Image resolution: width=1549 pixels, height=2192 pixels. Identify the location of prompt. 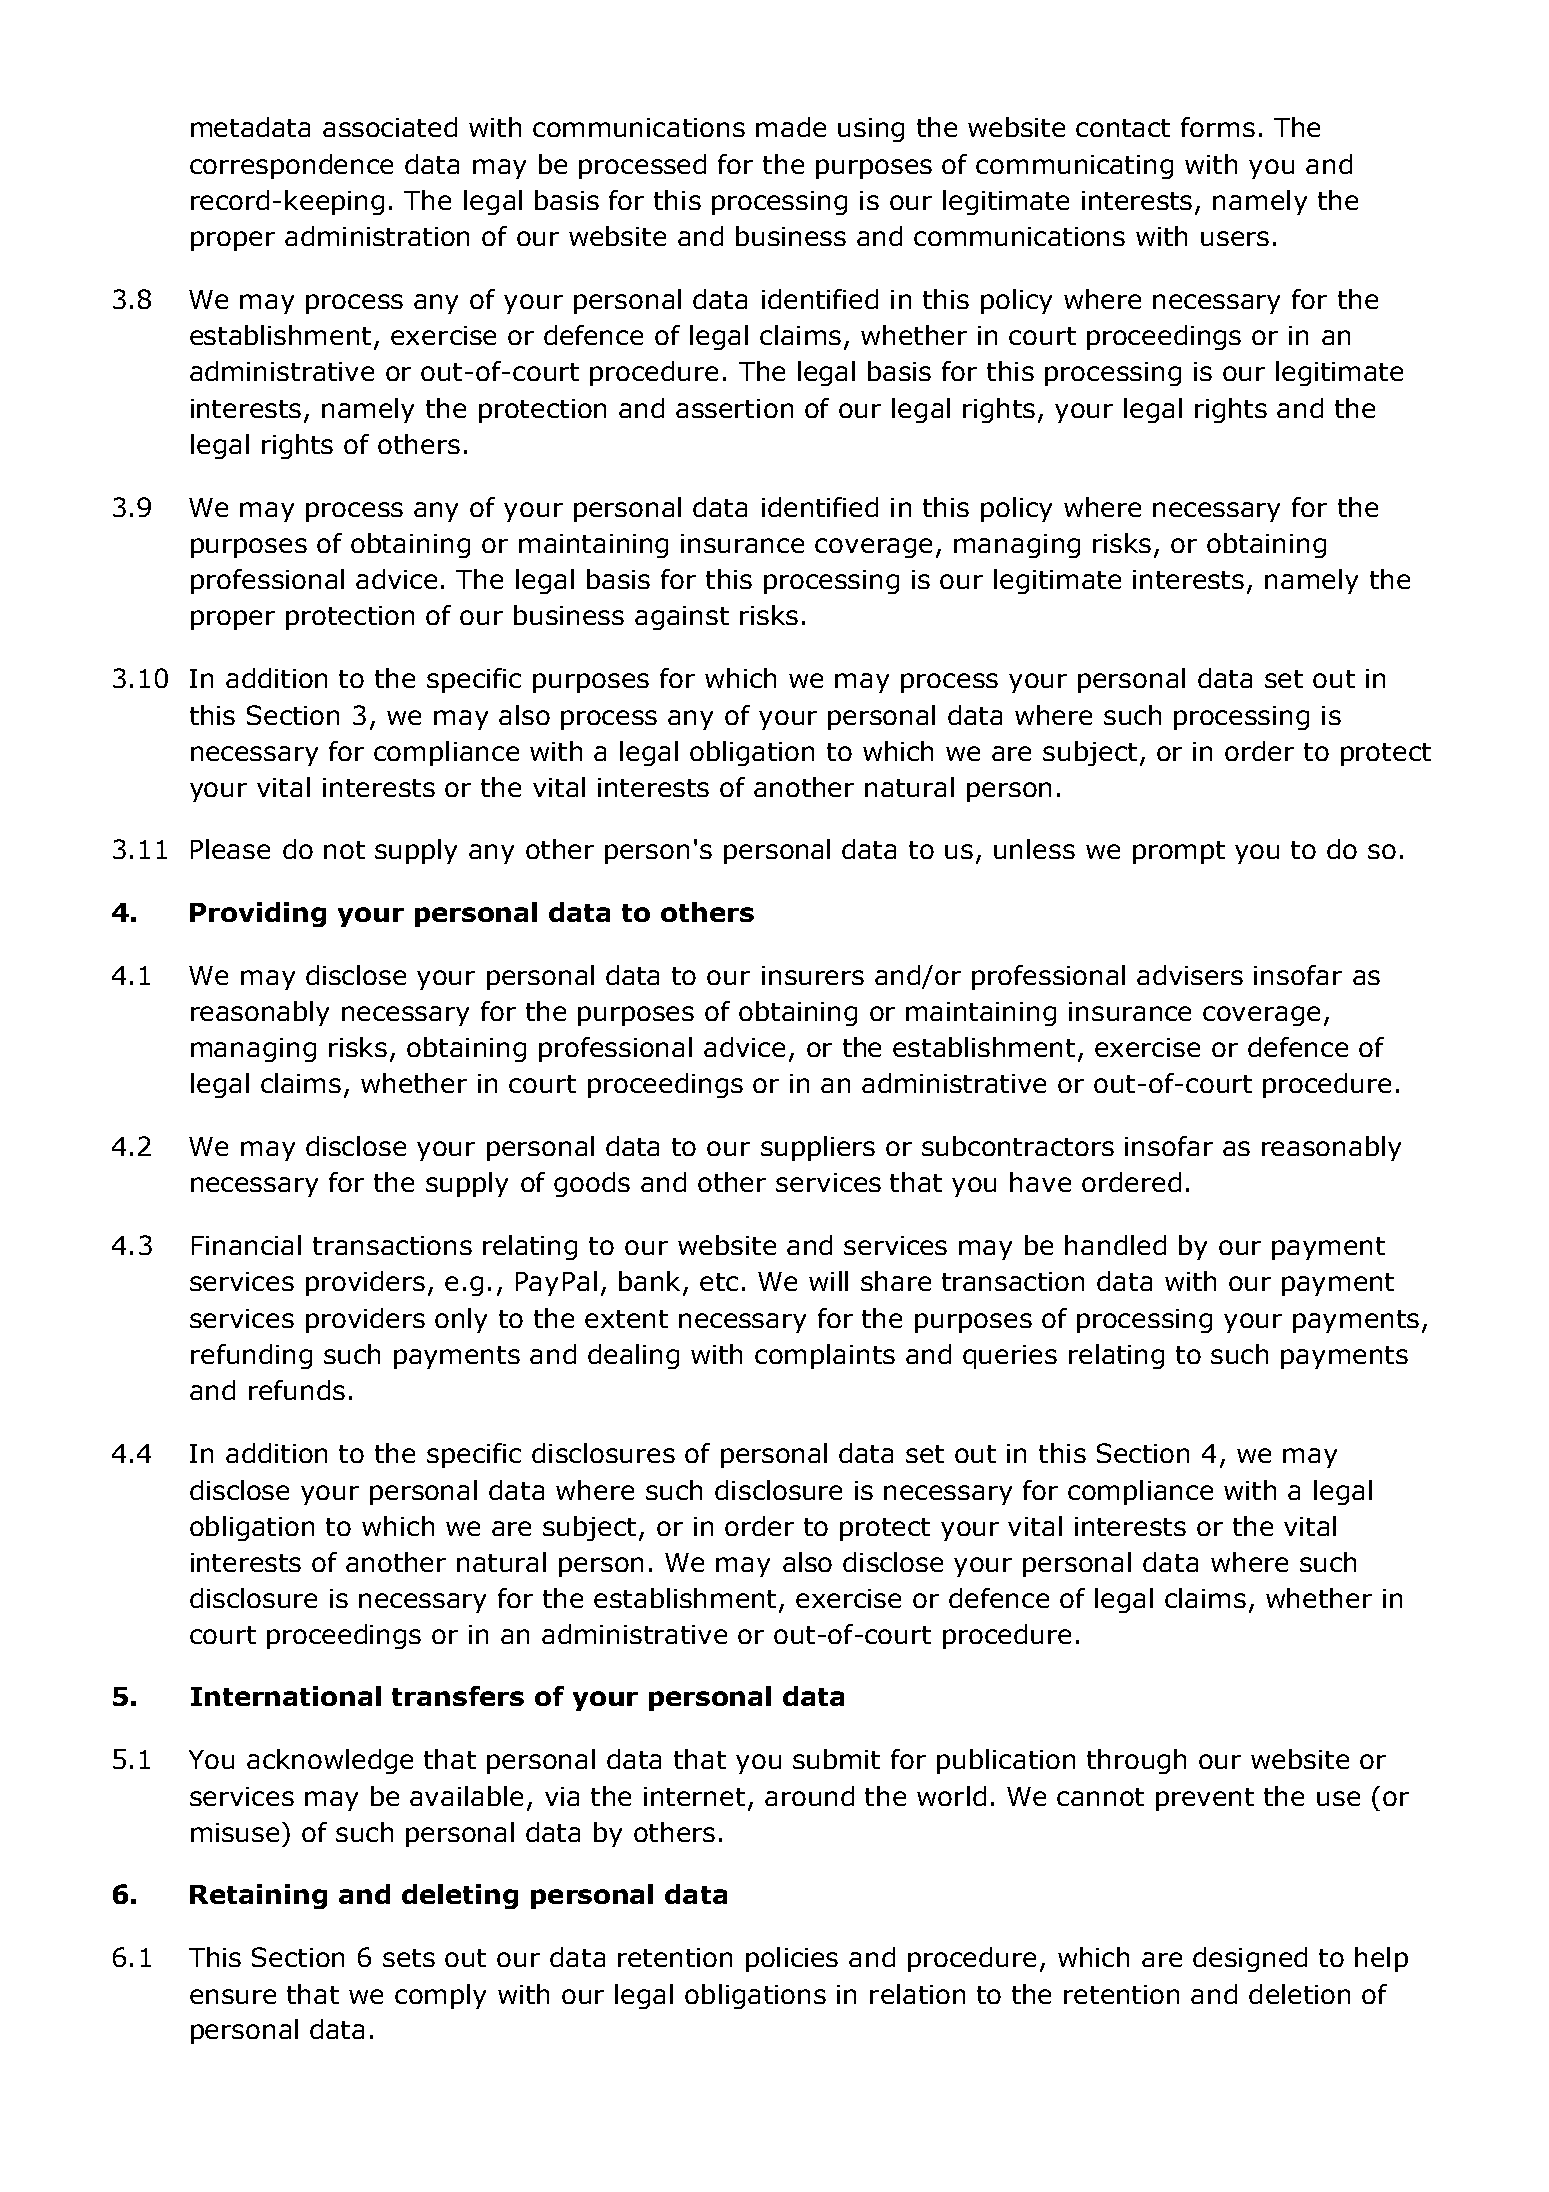
(1179, 852).
